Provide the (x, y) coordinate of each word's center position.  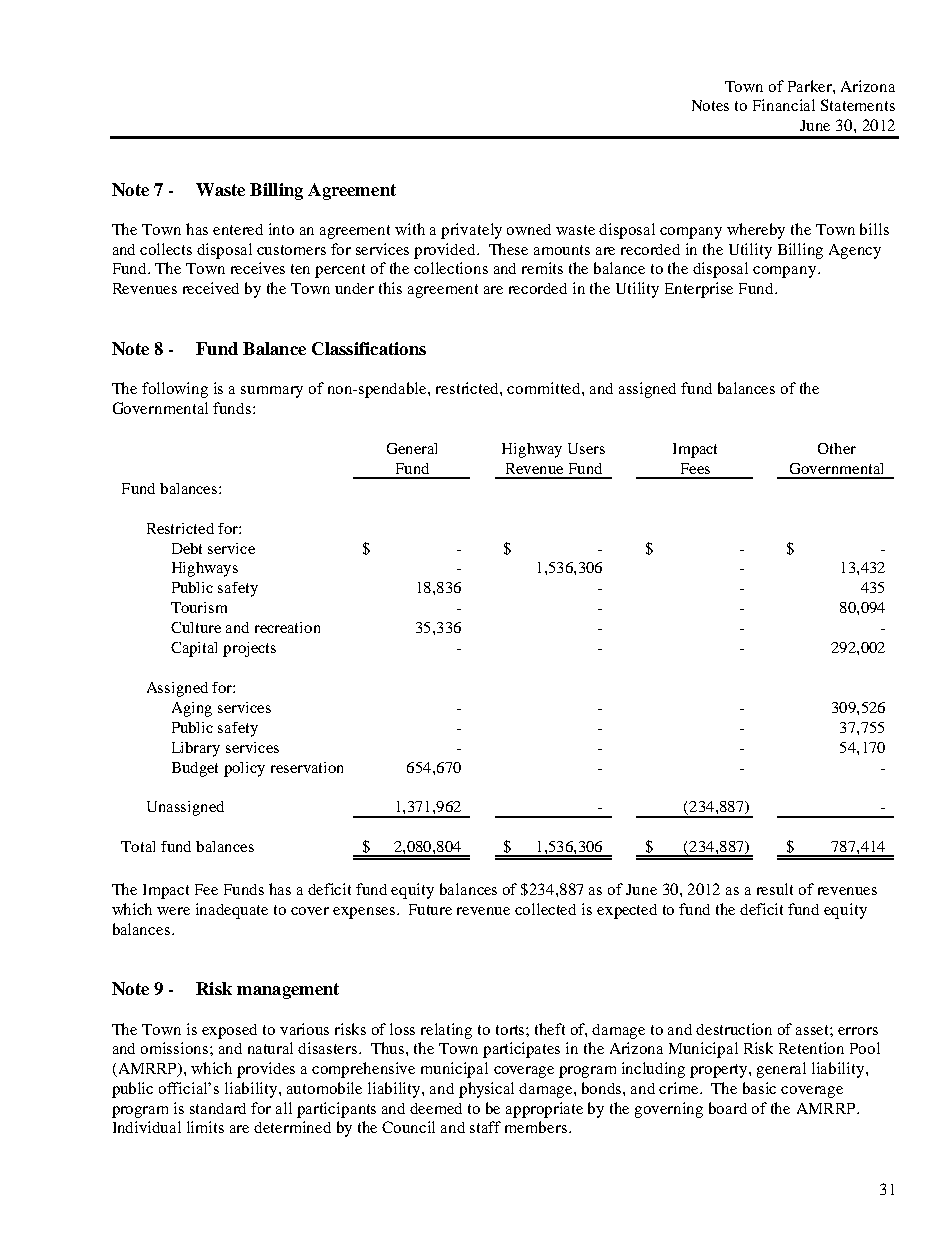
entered (238, 229)
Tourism (199, 607)
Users (586, 448)
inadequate (232, 911)
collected (545, 909)
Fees (695, 468)
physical (486, 1090)
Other (837, 448)
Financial (784, 105)
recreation (287, 627)
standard (218, 1108)
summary (272, 392)
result (775, 889)
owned (529, 229)
